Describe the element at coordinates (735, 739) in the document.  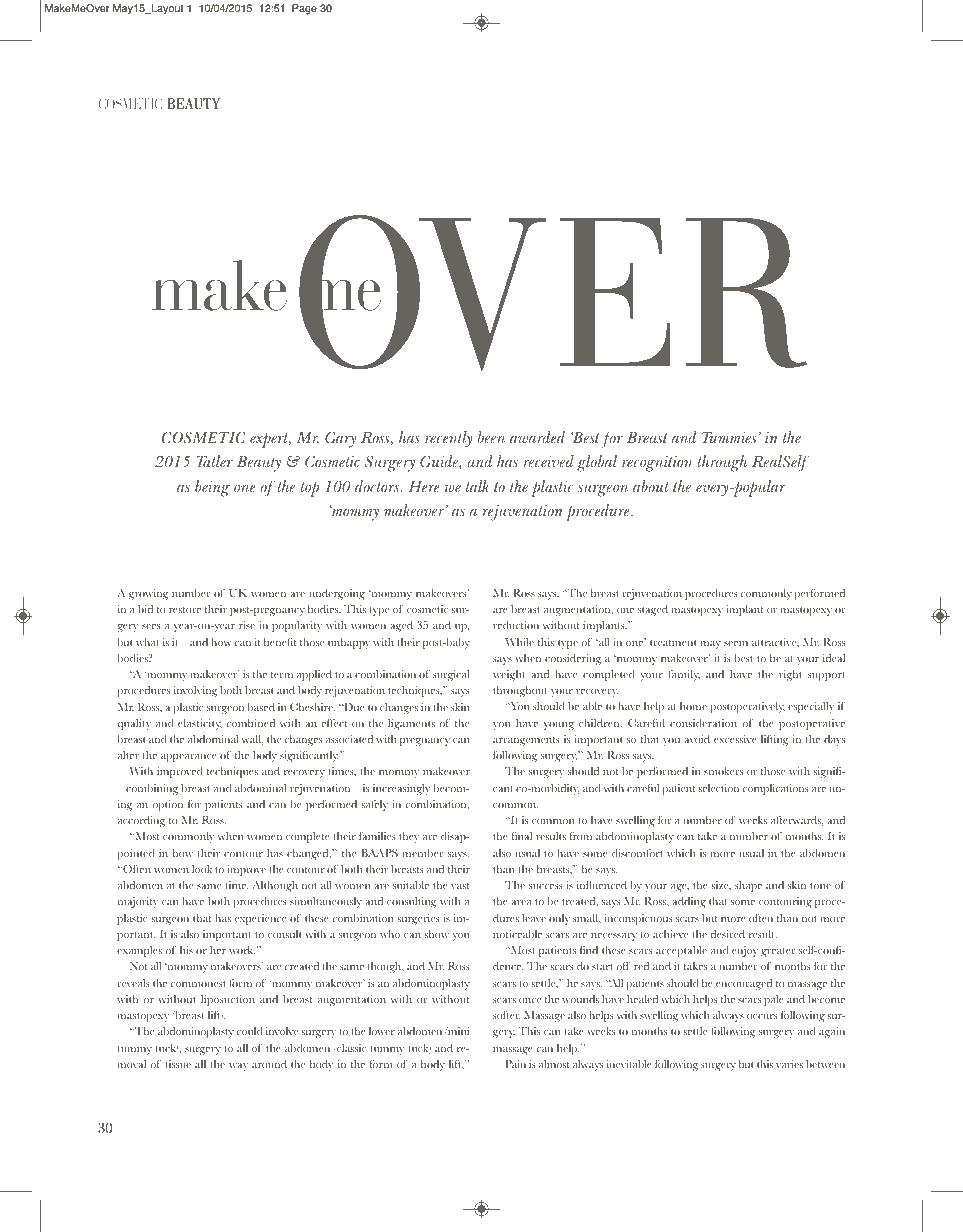
I see `excessive` at that location.
